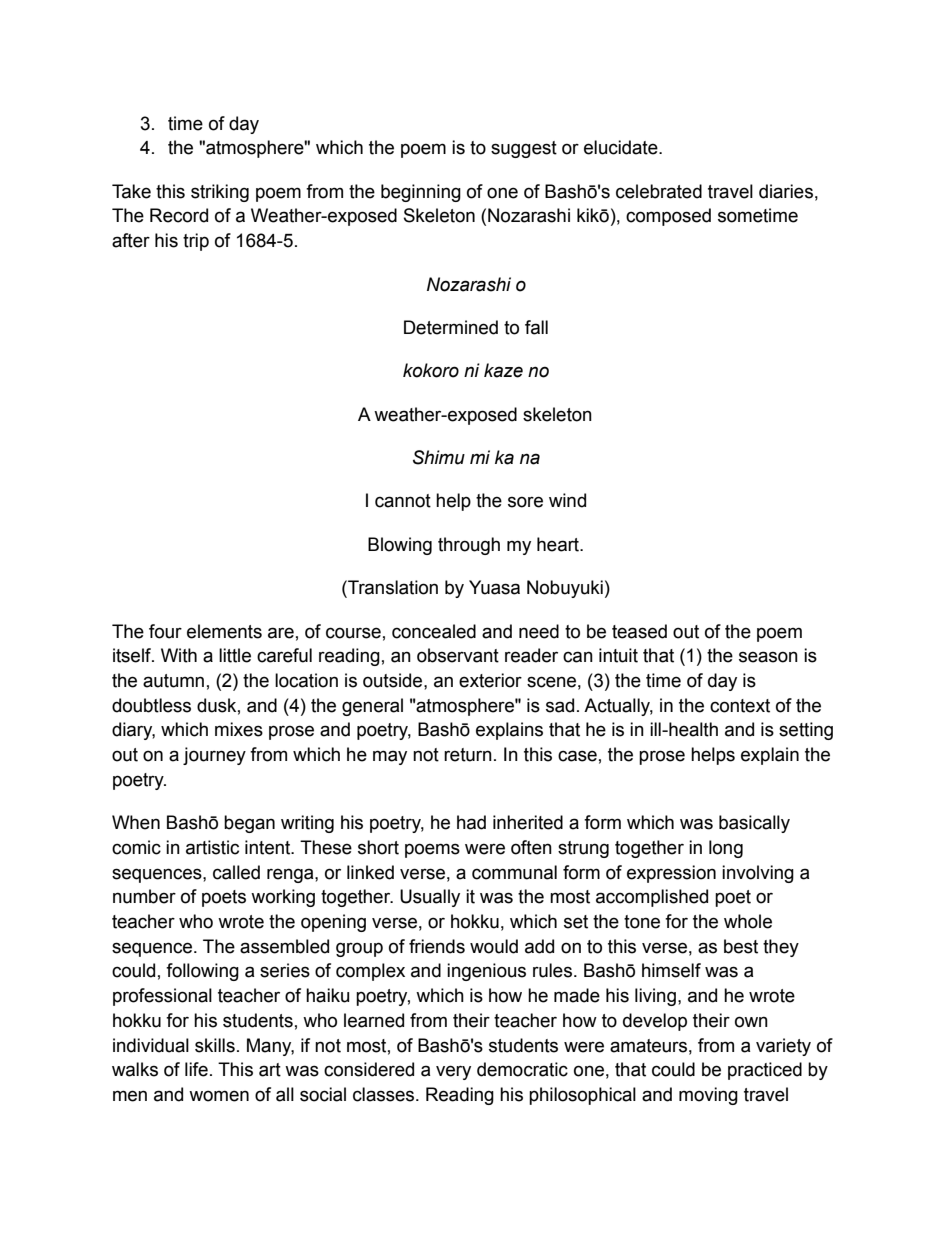 This page has width=952, height=1233. I want to click on practiced, so click(765, 1071).
